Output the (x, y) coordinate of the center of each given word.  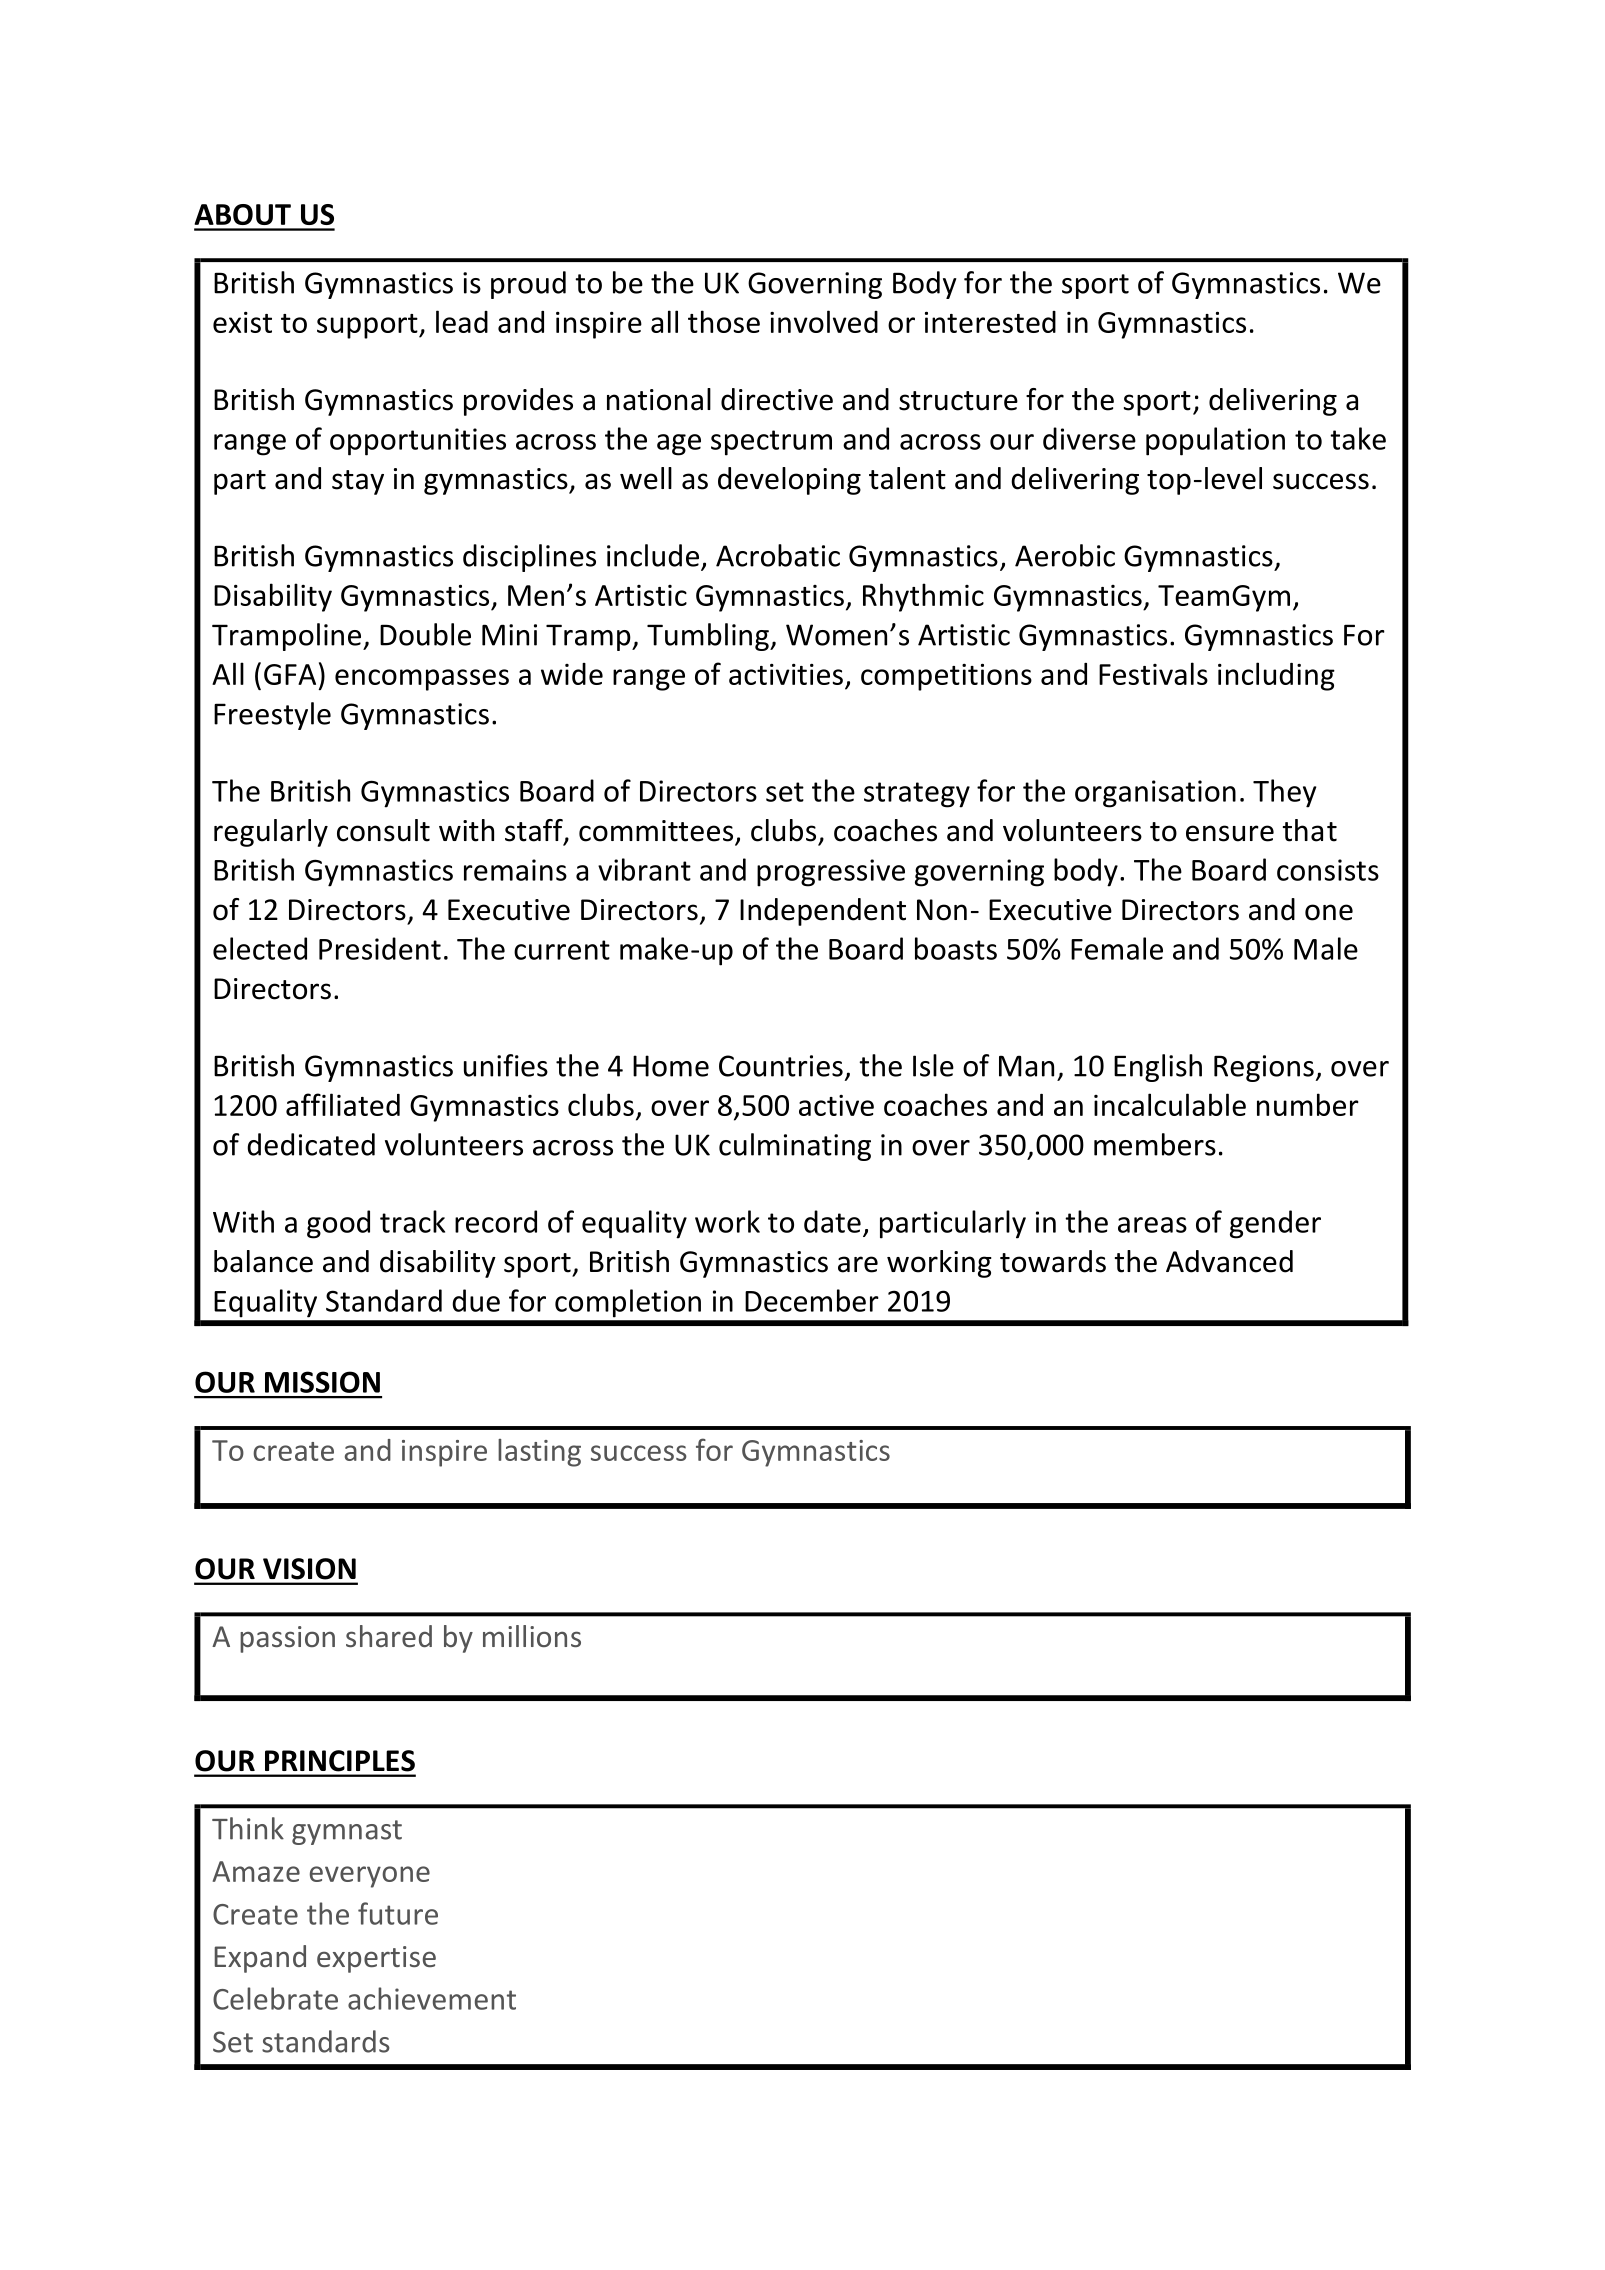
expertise (376, 1959)
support (368, 326)
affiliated (343, 1104)
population (1215, 441)
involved (824, 321)
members (1155, 1144)
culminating (795, 1147)
